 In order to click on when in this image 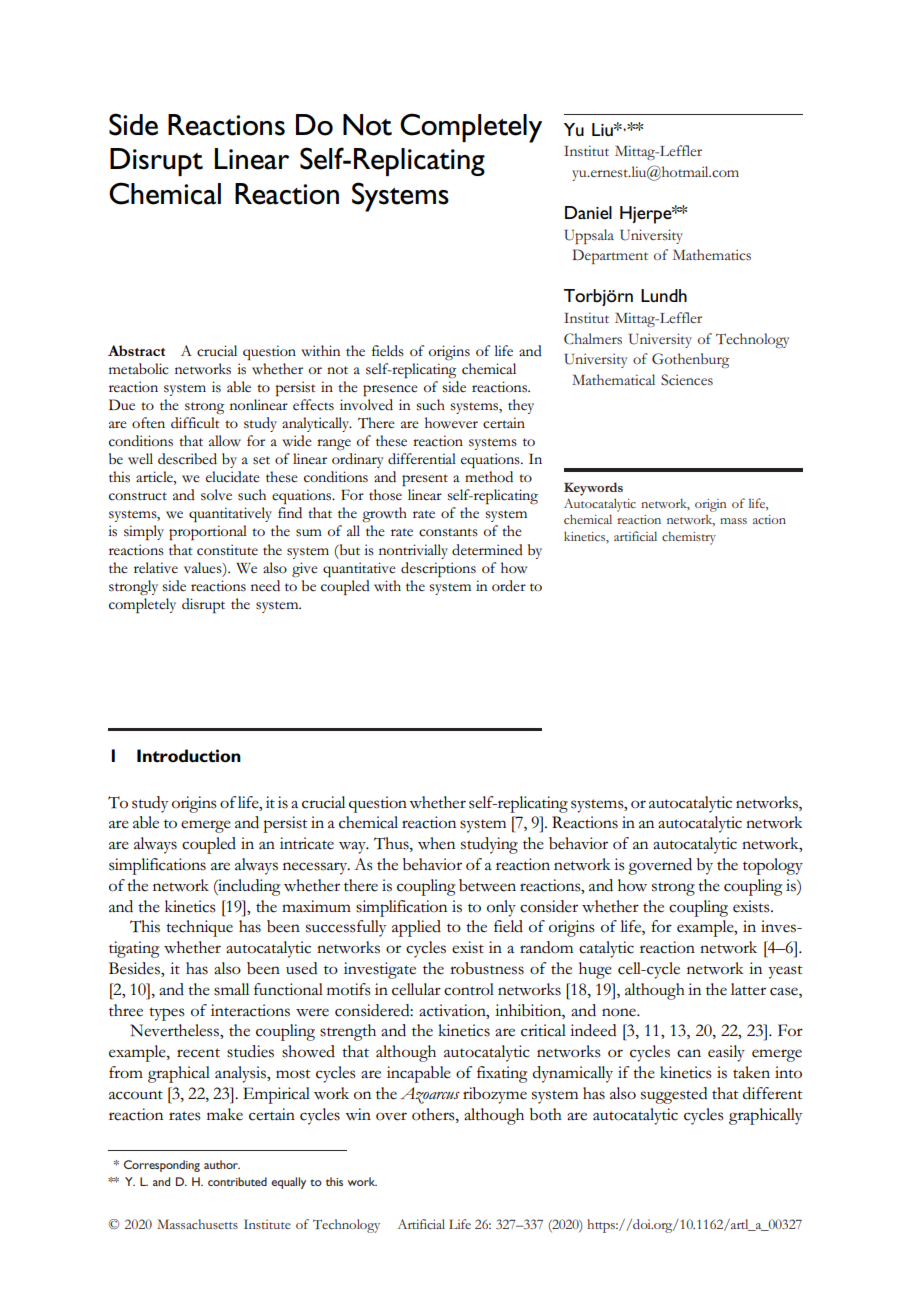, I will do `click(436, 843)`.
